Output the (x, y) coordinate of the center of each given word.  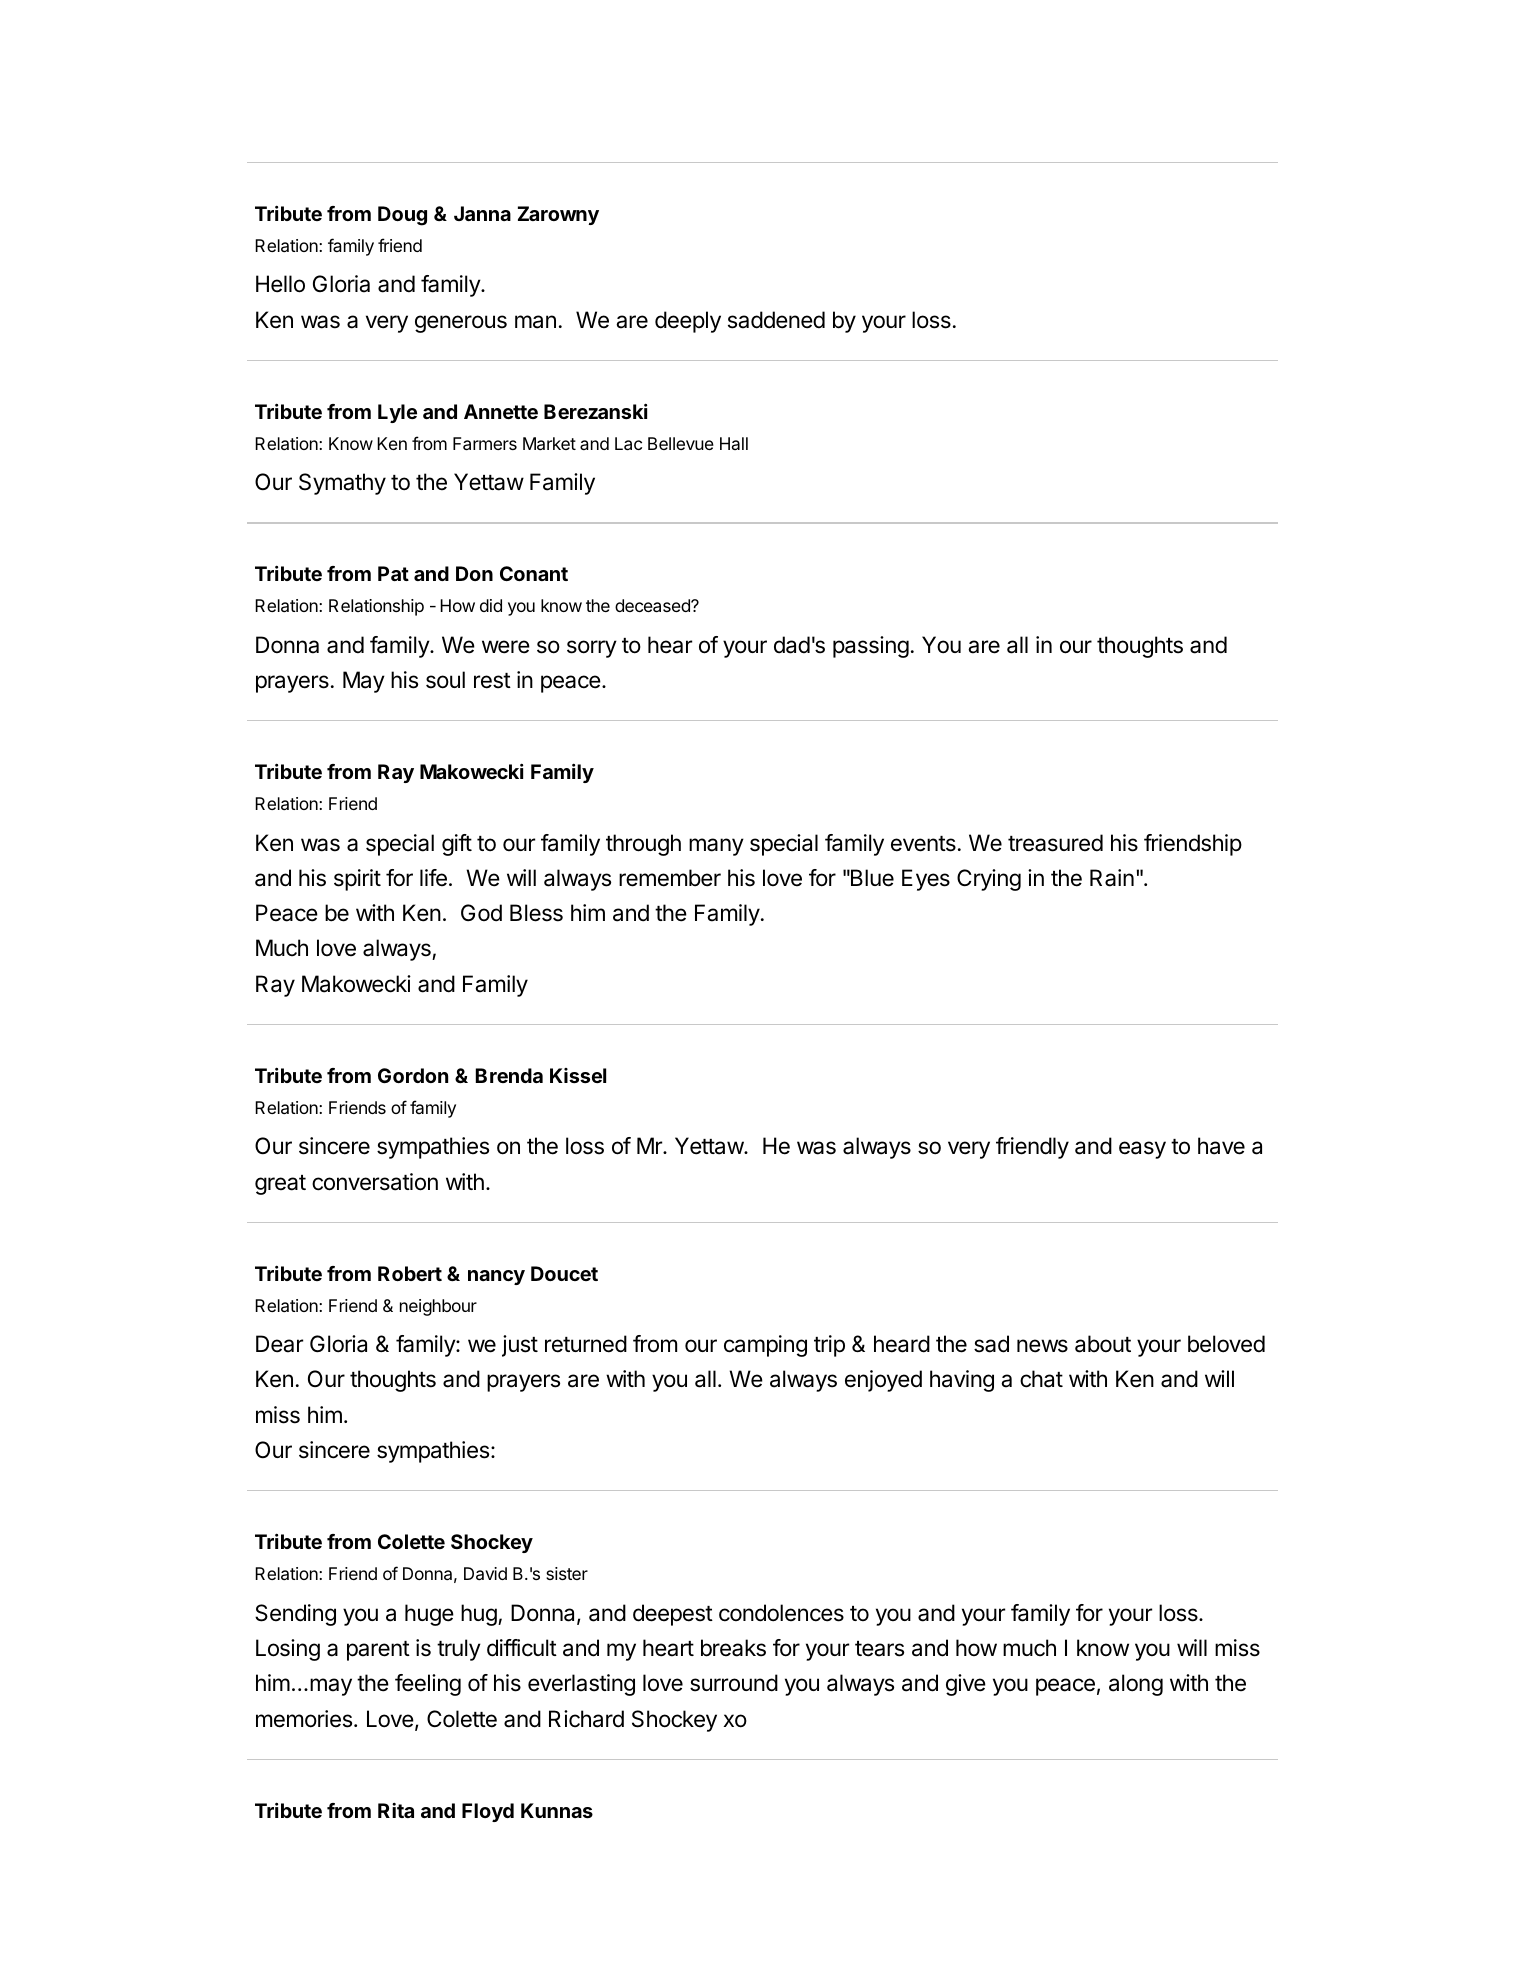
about (1103, 1344)
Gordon (413, 1075)
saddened (776, 320)
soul (445, 680)
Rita (396, 1810)
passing (871, 647)
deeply (688, 322)
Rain (1112, 878)
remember (670, 878)
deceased (653, 605)
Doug (402, 216)
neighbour (438, 1307)
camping (765, 1346)
